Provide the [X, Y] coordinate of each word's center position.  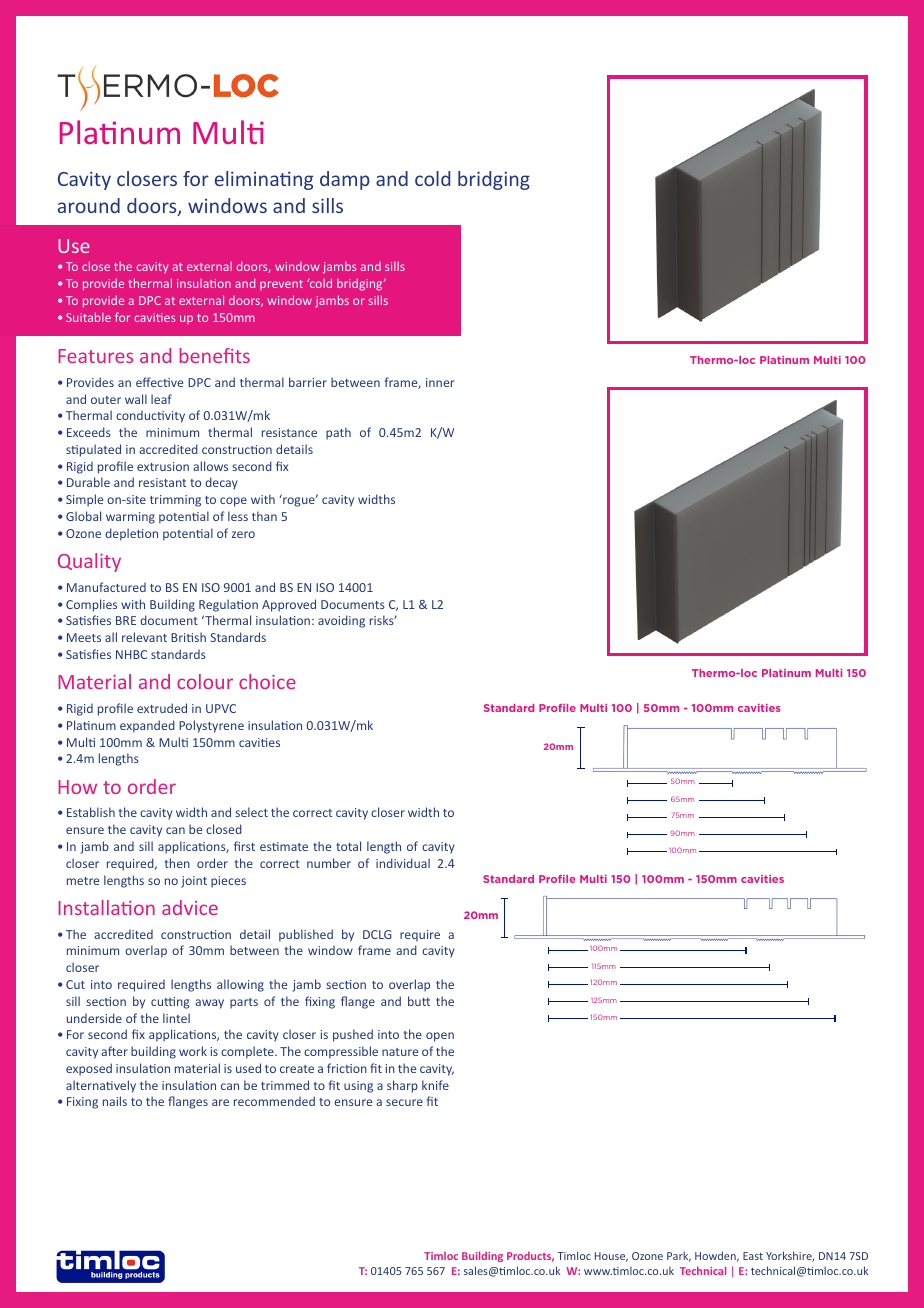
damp [345, 180]
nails [115, 1101]
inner [440, 382]
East [753, 1256]
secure [404, 1102]
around [89, 205]
